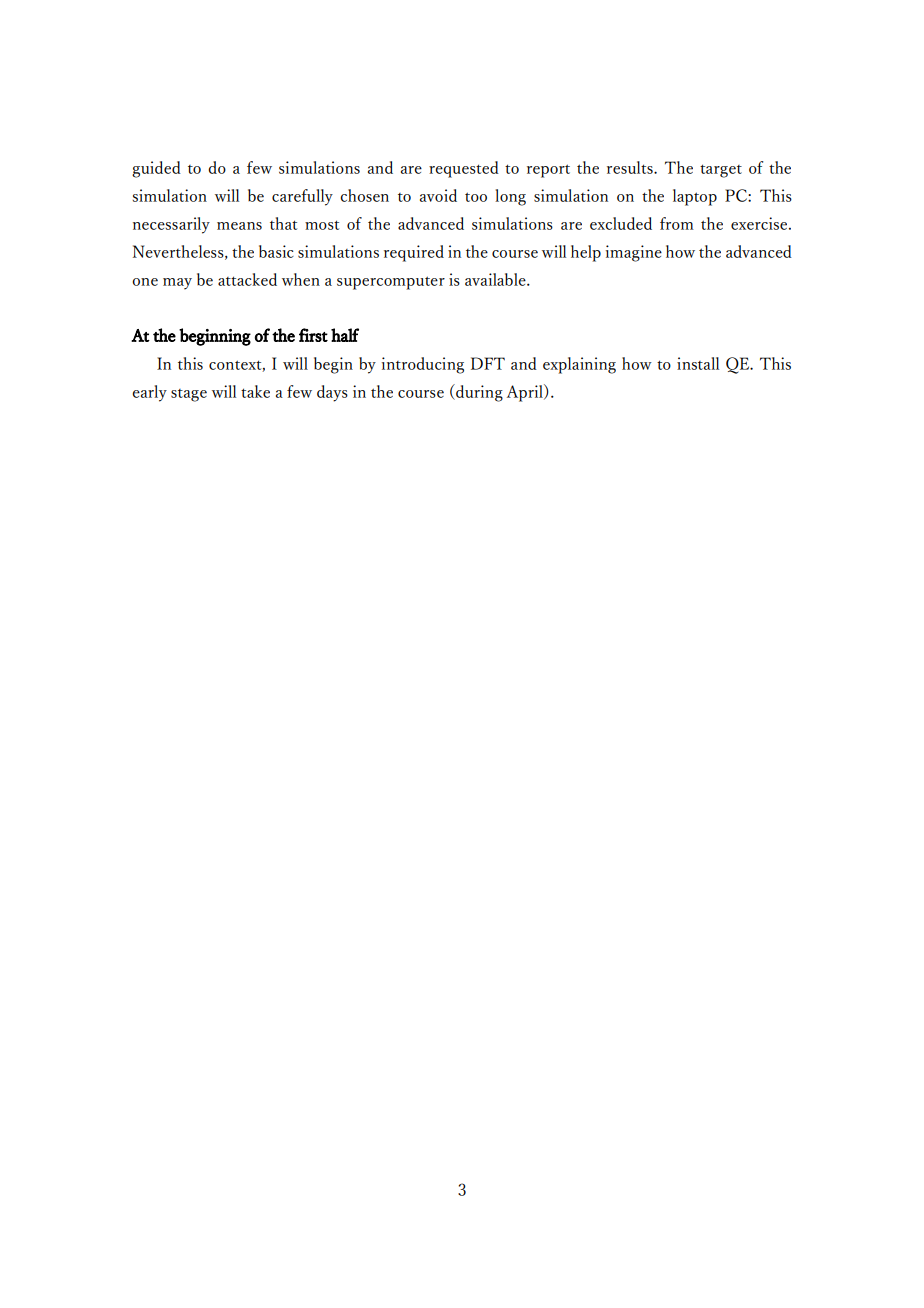 The width and height of the document is (924, 1308). Describe the element at coordinates (698, 363) in the document. I see `install` at that location.
